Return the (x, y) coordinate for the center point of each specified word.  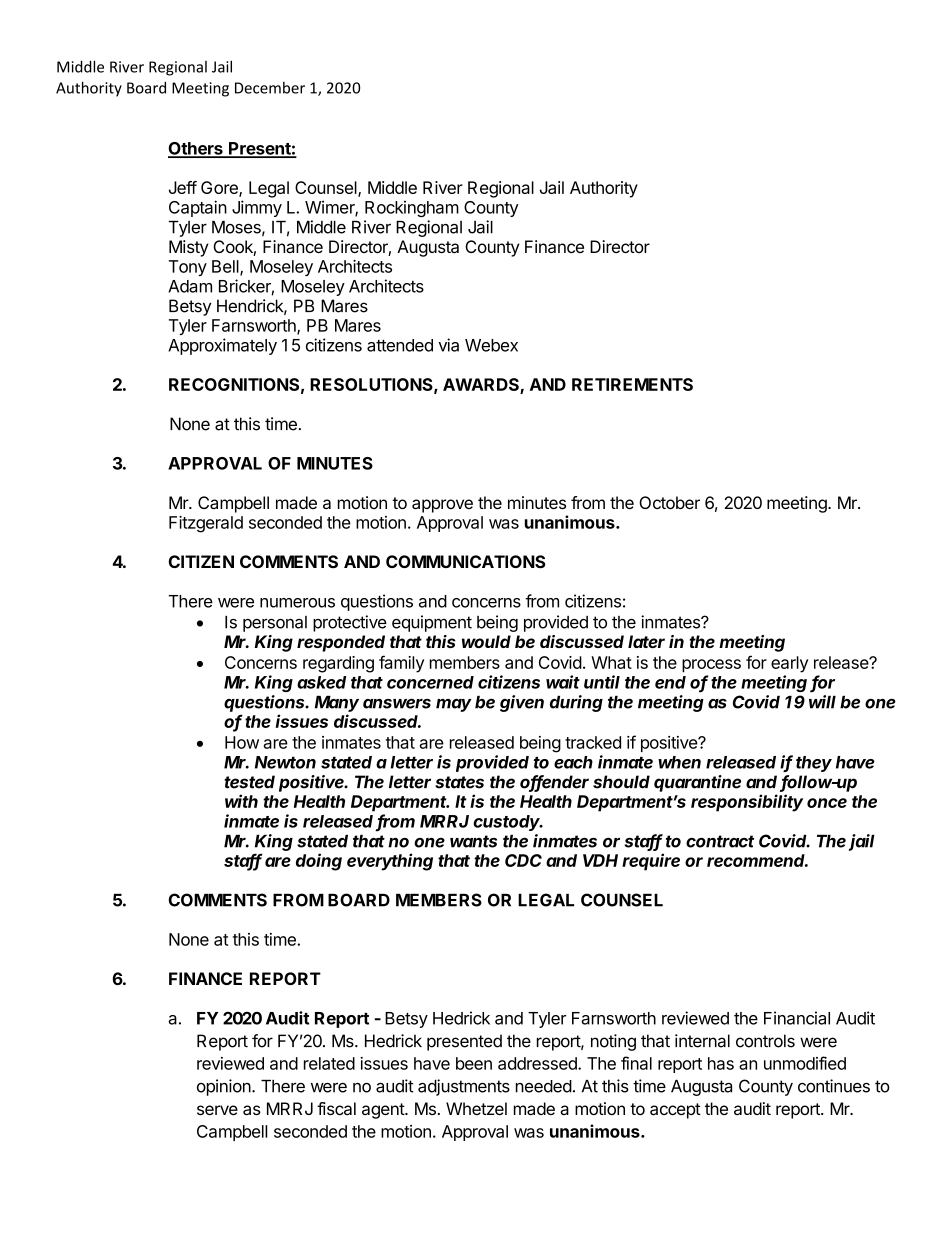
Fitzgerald (206, 524)
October (669, 502)
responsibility (747, 803)
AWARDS (482, 386)
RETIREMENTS (632, 384)
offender (554, 783)
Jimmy (257, 208)
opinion (225, 1087)
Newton (285, 762)
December (270, 88)
